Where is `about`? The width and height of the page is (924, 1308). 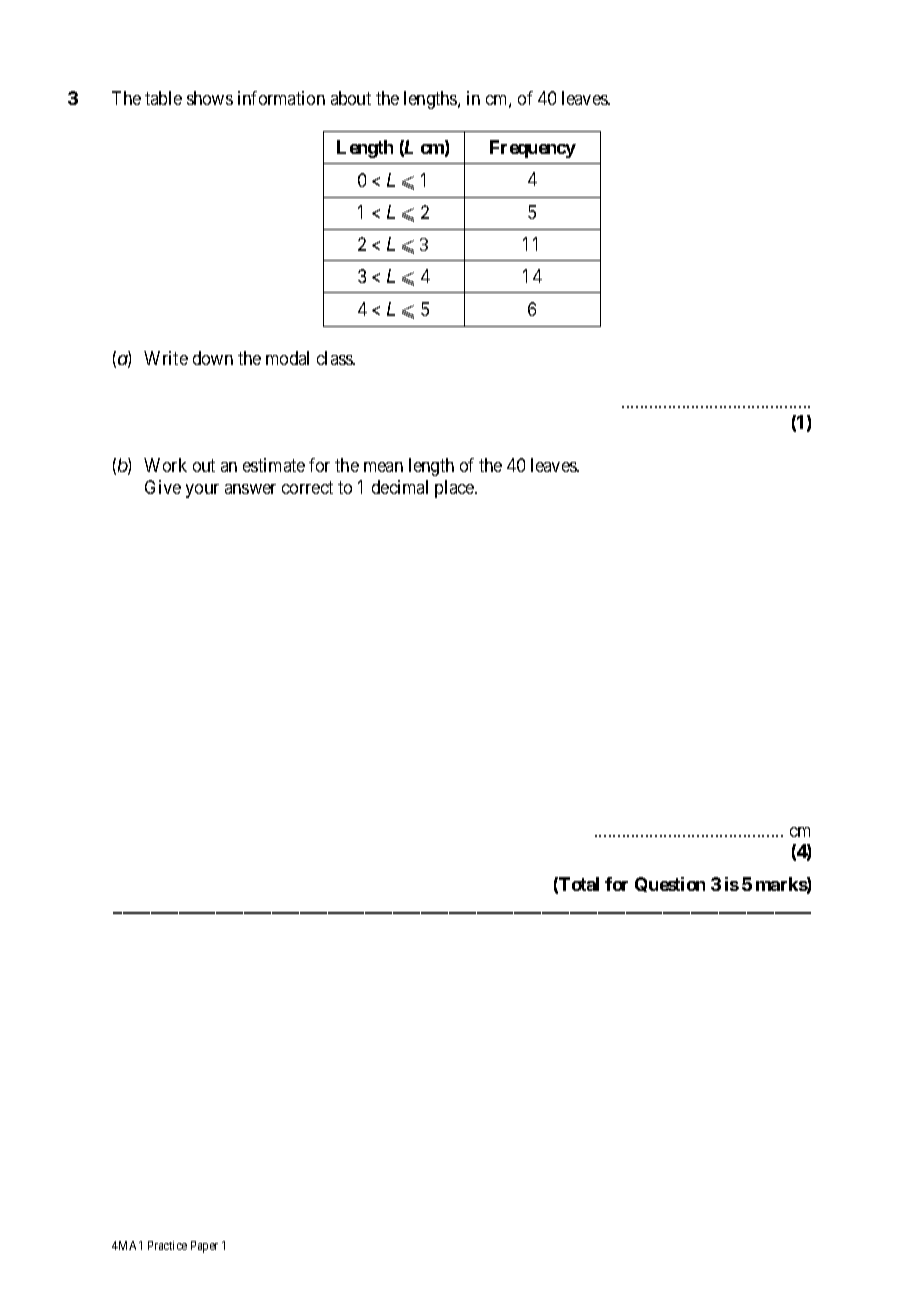
about is located at coordinates (351, 98).
